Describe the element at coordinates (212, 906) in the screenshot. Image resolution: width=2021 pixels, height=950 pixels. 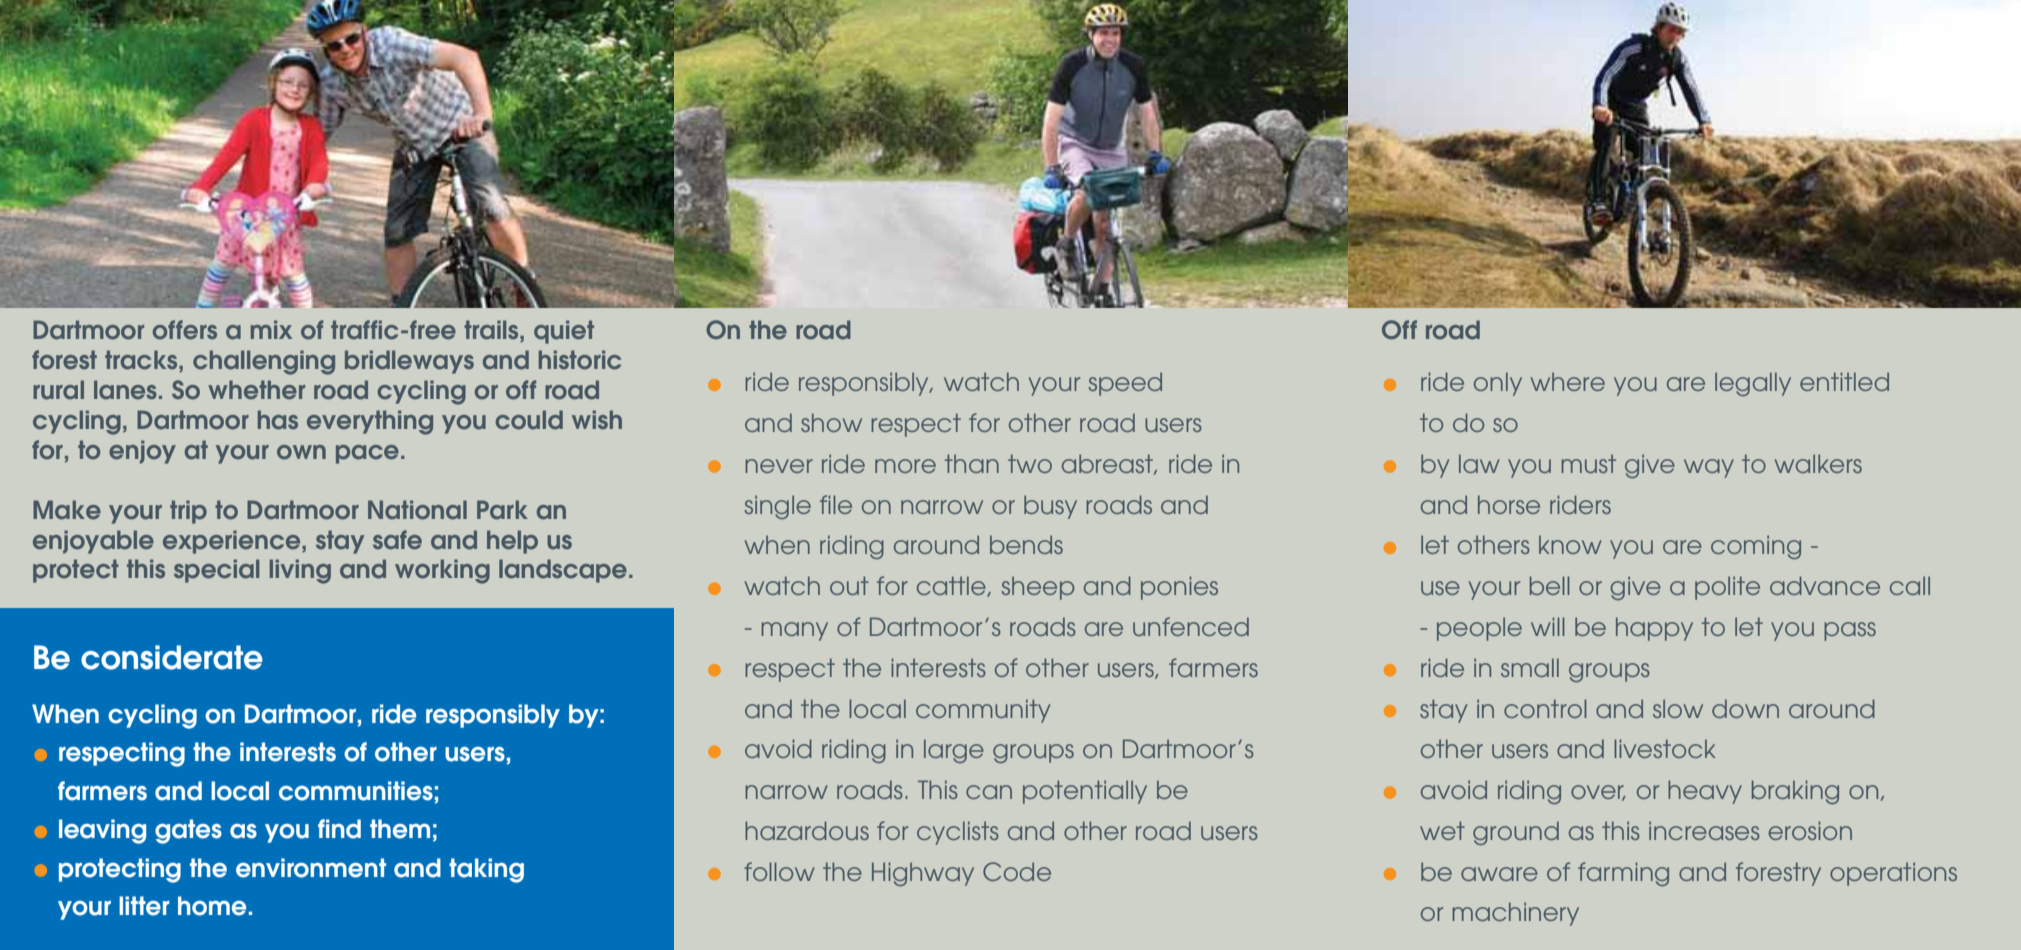
I see `home` at that location.
